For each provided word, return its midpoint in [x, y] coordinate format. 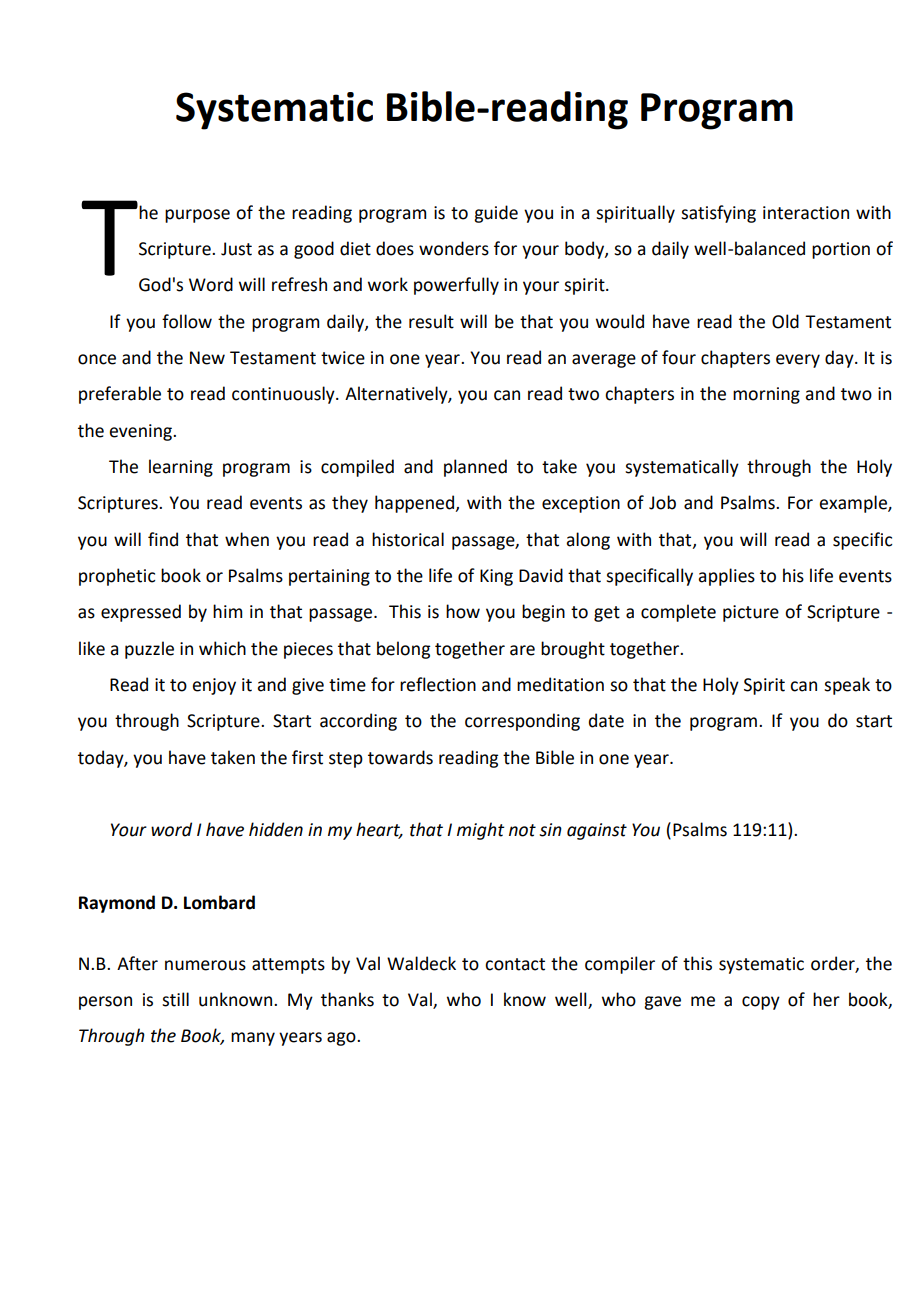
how [463, 611]
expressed [141, 613]
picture [751, 613]
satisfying [718, 214]
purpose [197, 216]
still [175, 999]
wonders [454, 248]
